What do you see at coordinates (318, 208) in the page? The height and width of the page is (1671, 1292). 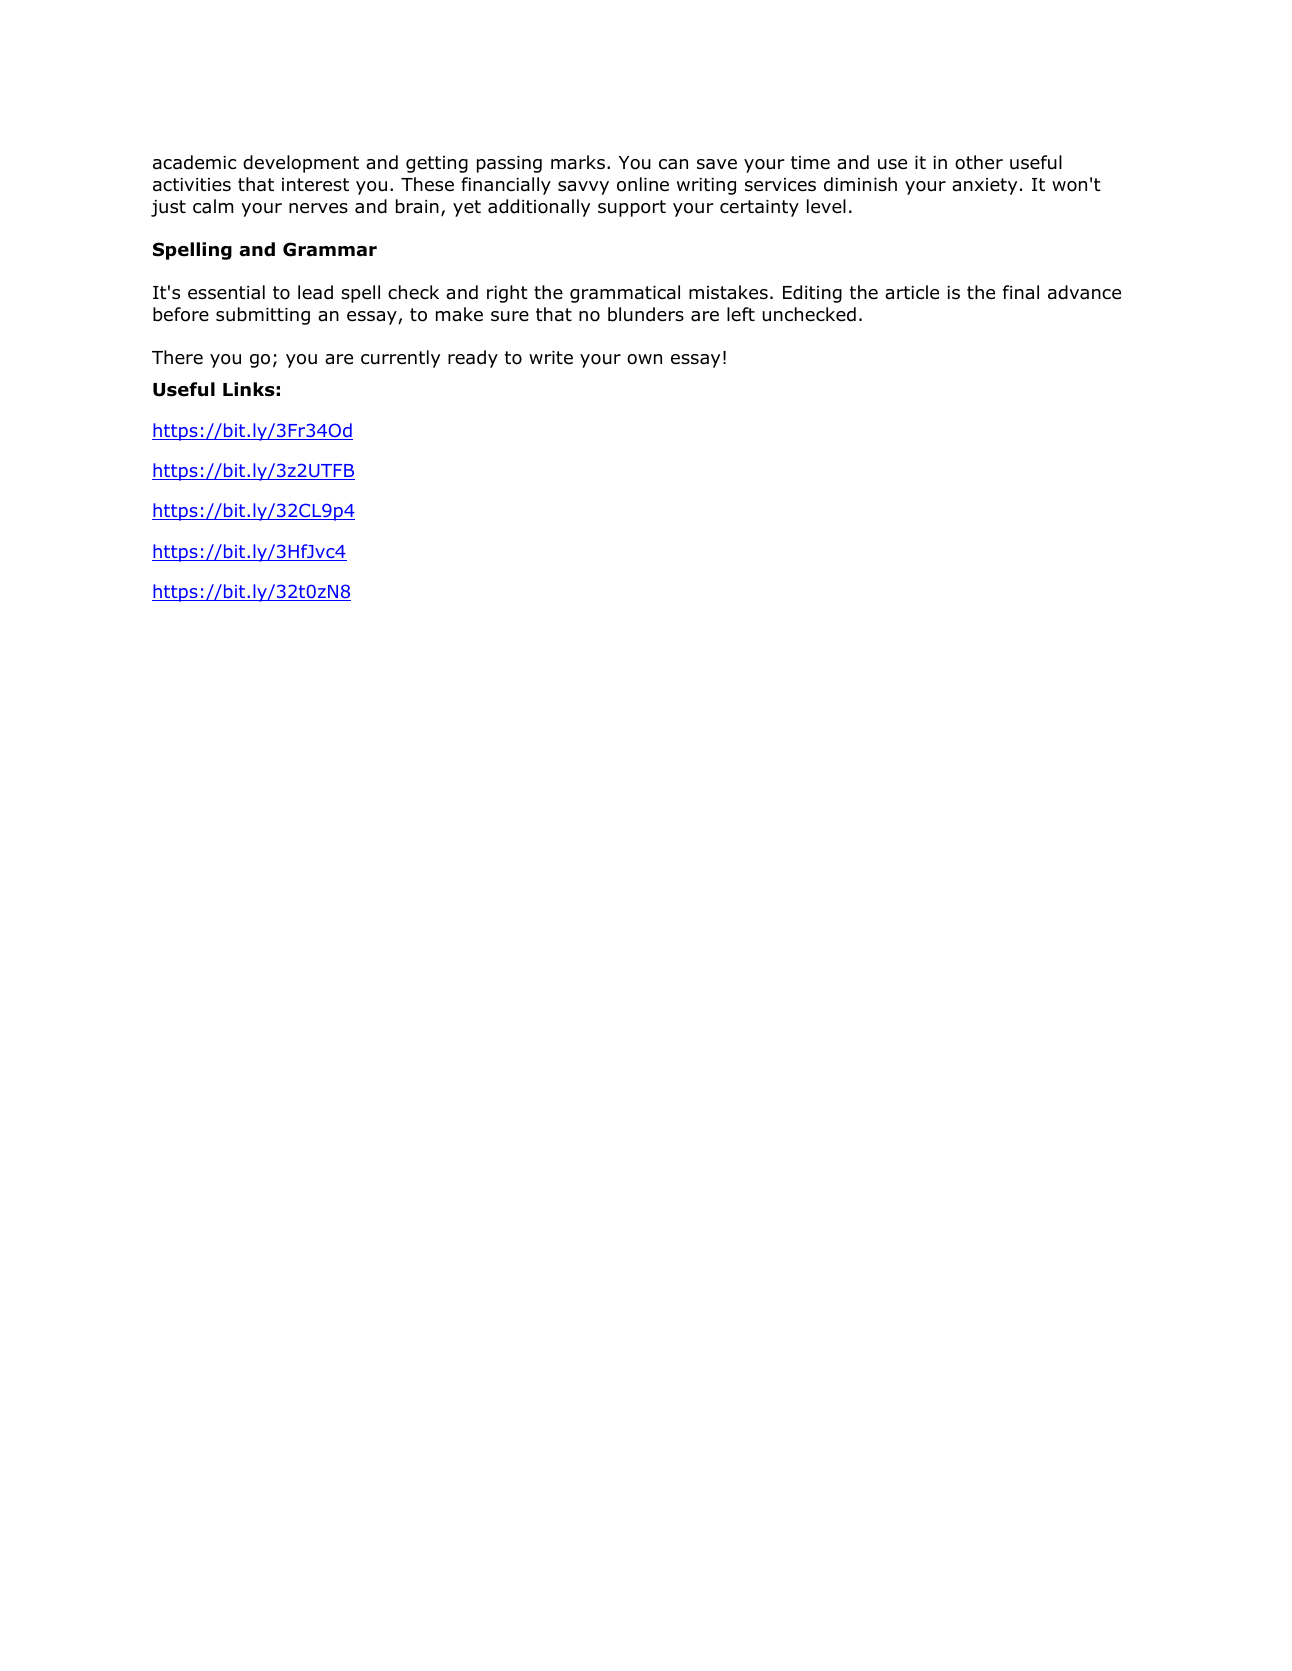 I see `nerves` at bounding box center [318, 208].
